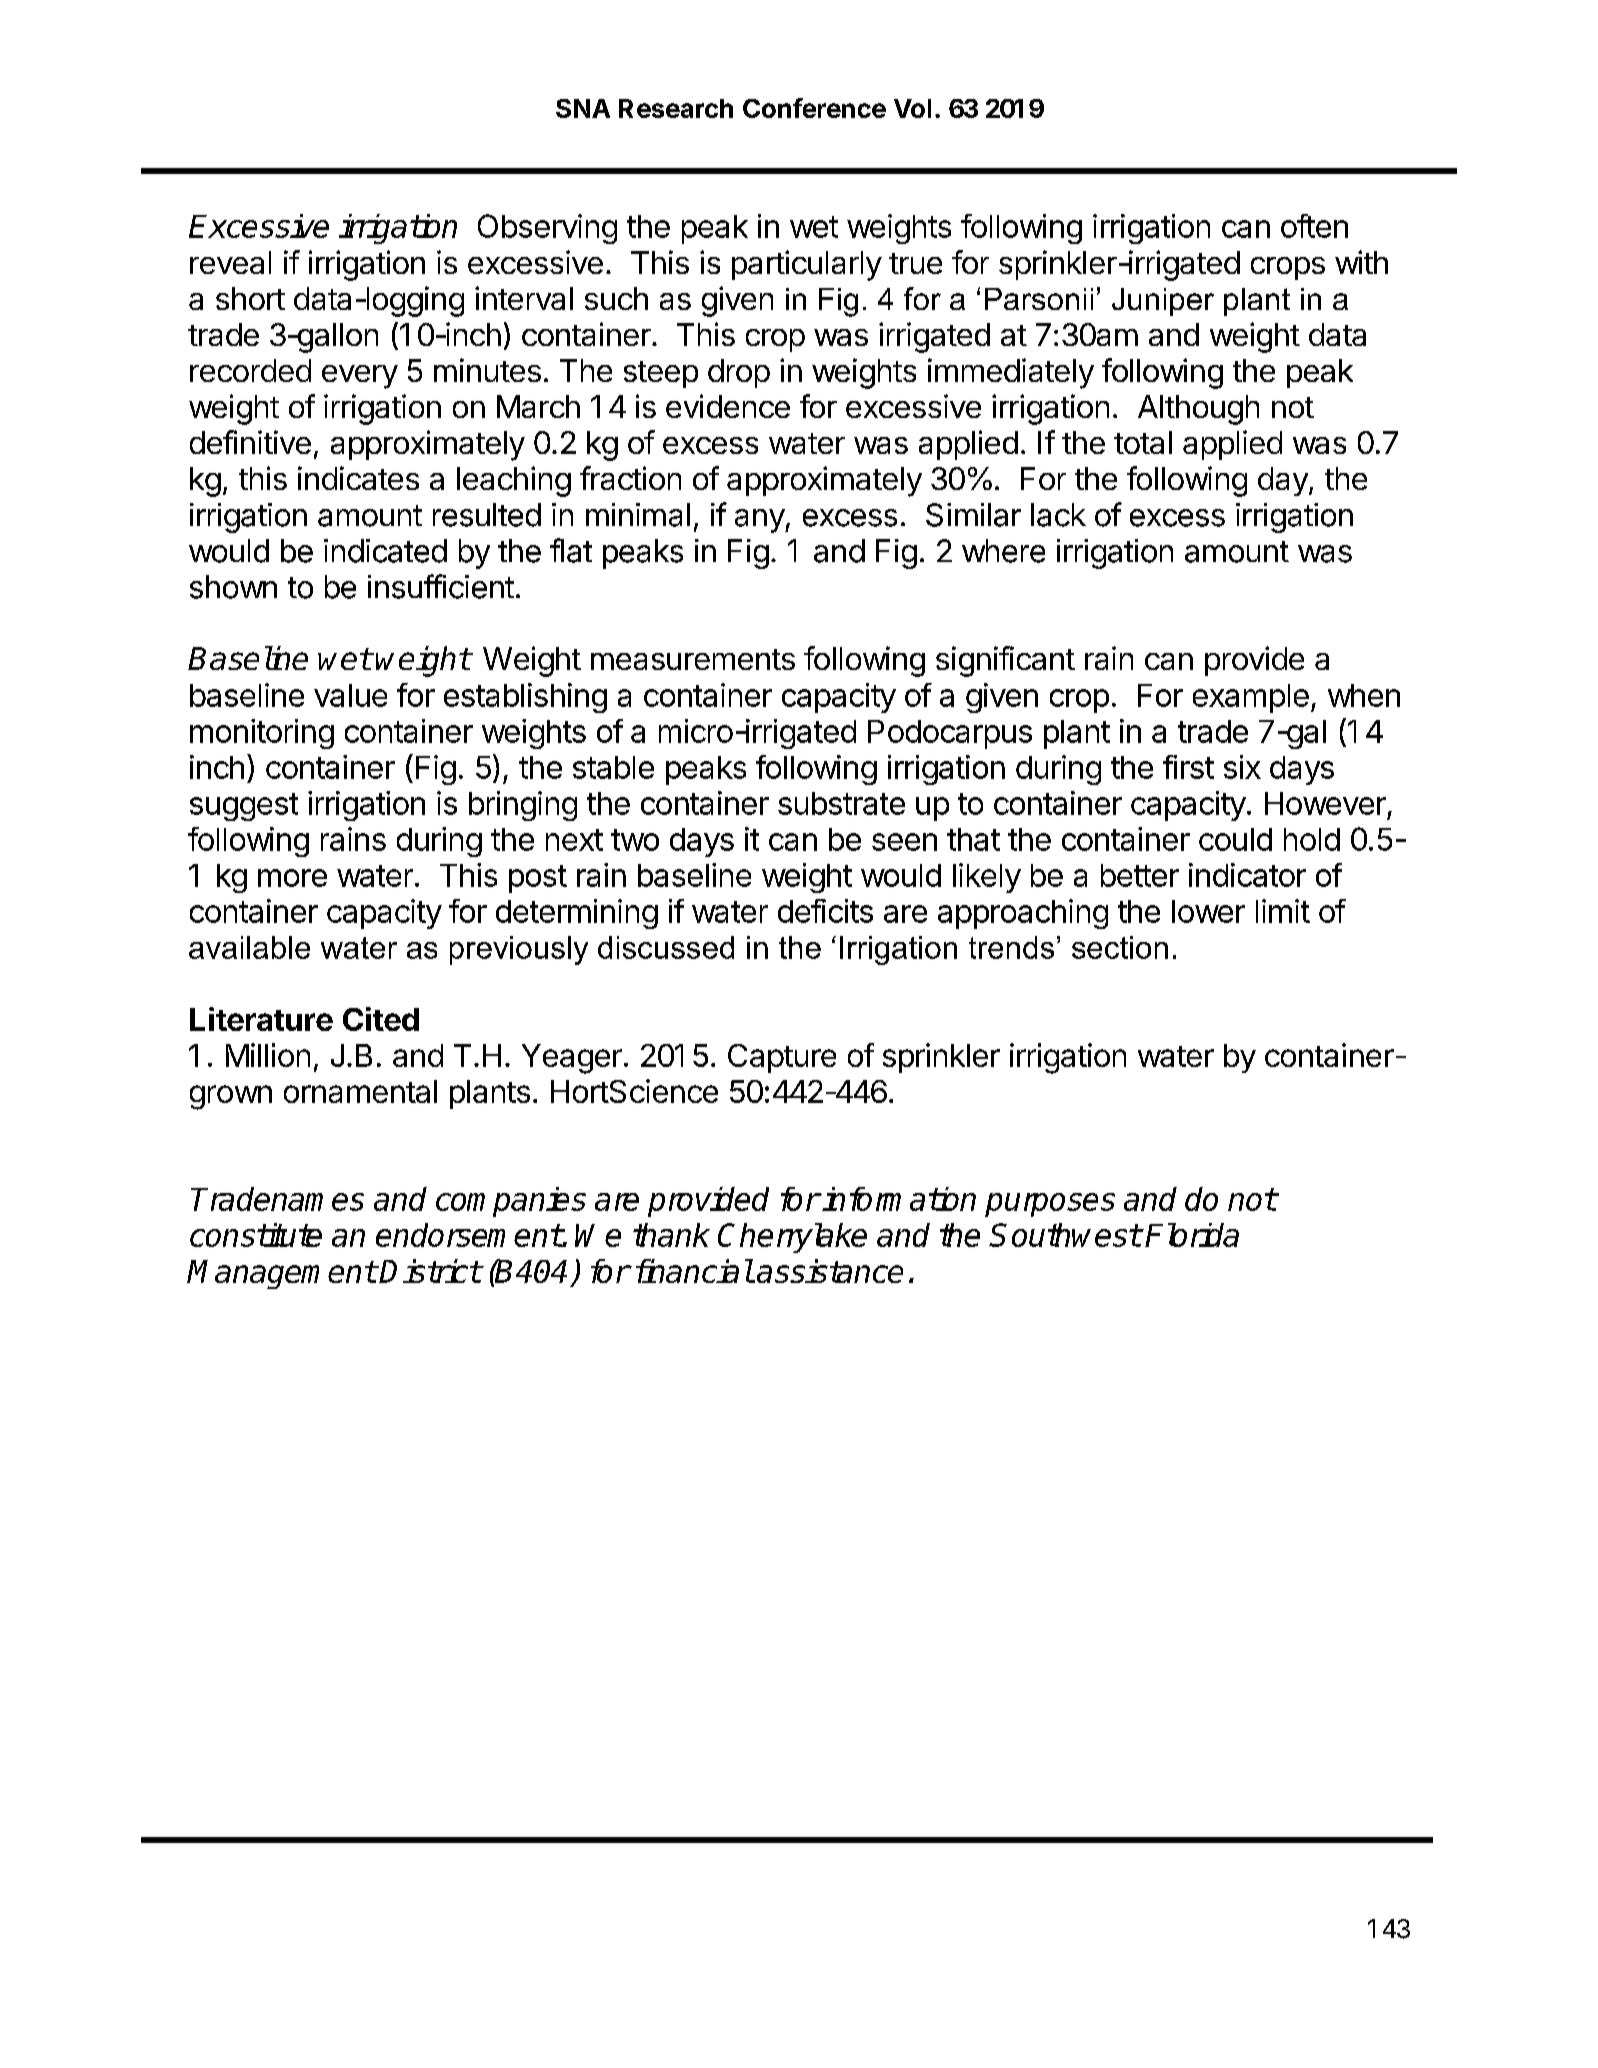  What do you see at coordinates (1247, 875) in the document?
I see `indicator` at bounding box center [1247, 875].
